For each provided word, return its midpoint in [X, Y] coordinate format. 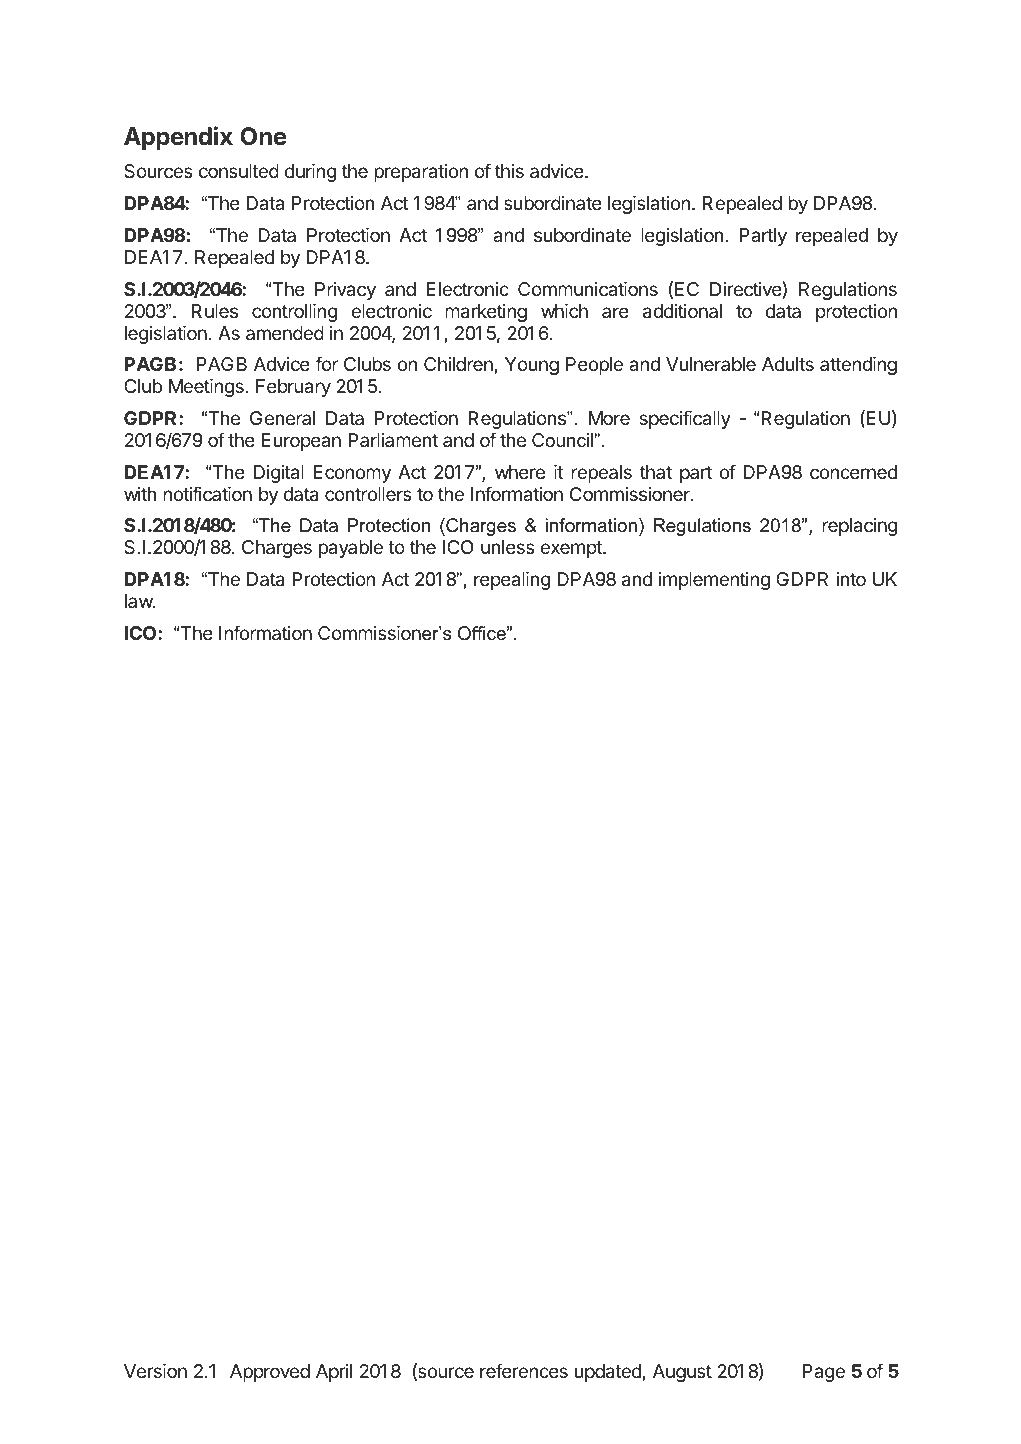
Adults [788, 364]
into [851, 579]
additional [682, 311]
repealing [512, 581]
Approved [270, 1373]
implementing [714, 581]
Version [155, 1371]
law [139, 601]
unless [508, 547]
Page [824, 1373]
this [509, 171]
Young [532, 366]
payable [351, 549]
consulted [239, 171]
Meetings [207, 388]
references [524, 1370]
